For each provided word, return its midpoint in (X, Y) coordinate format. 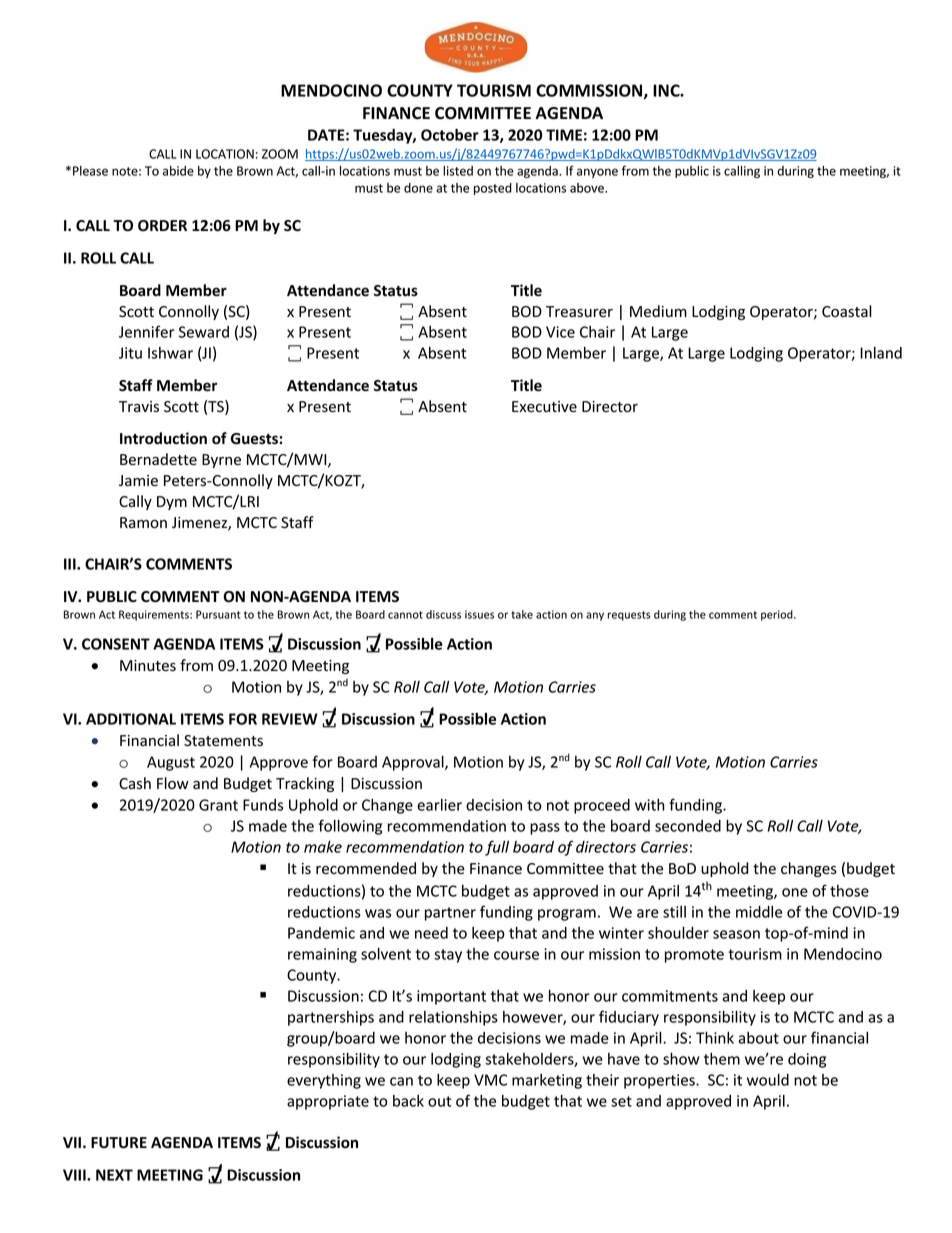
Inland (881, 353)
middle (759, 912)
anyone (597, 173)
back (408, 1101)
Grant (218, 805)
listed (458, 171)
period (778, 615)
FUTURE (119, 1143)
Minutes (148, 666)
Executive (544, 407)
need (431, 933)
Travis (139, 407)
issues (479, 614)
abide (178, 171)
